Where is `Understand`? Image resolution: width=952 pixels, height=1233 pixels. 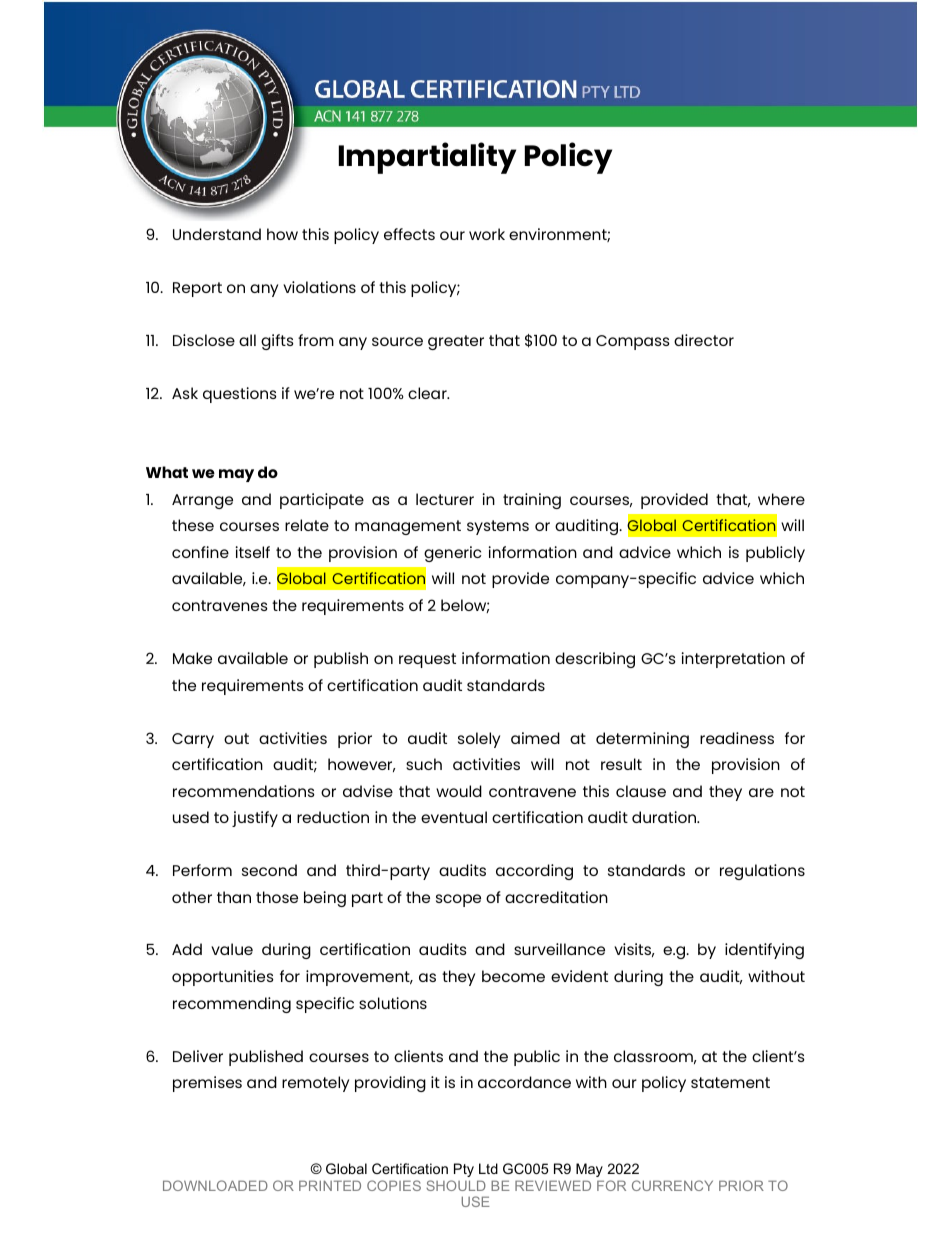 Understand is located at coordinates (217, 234).
